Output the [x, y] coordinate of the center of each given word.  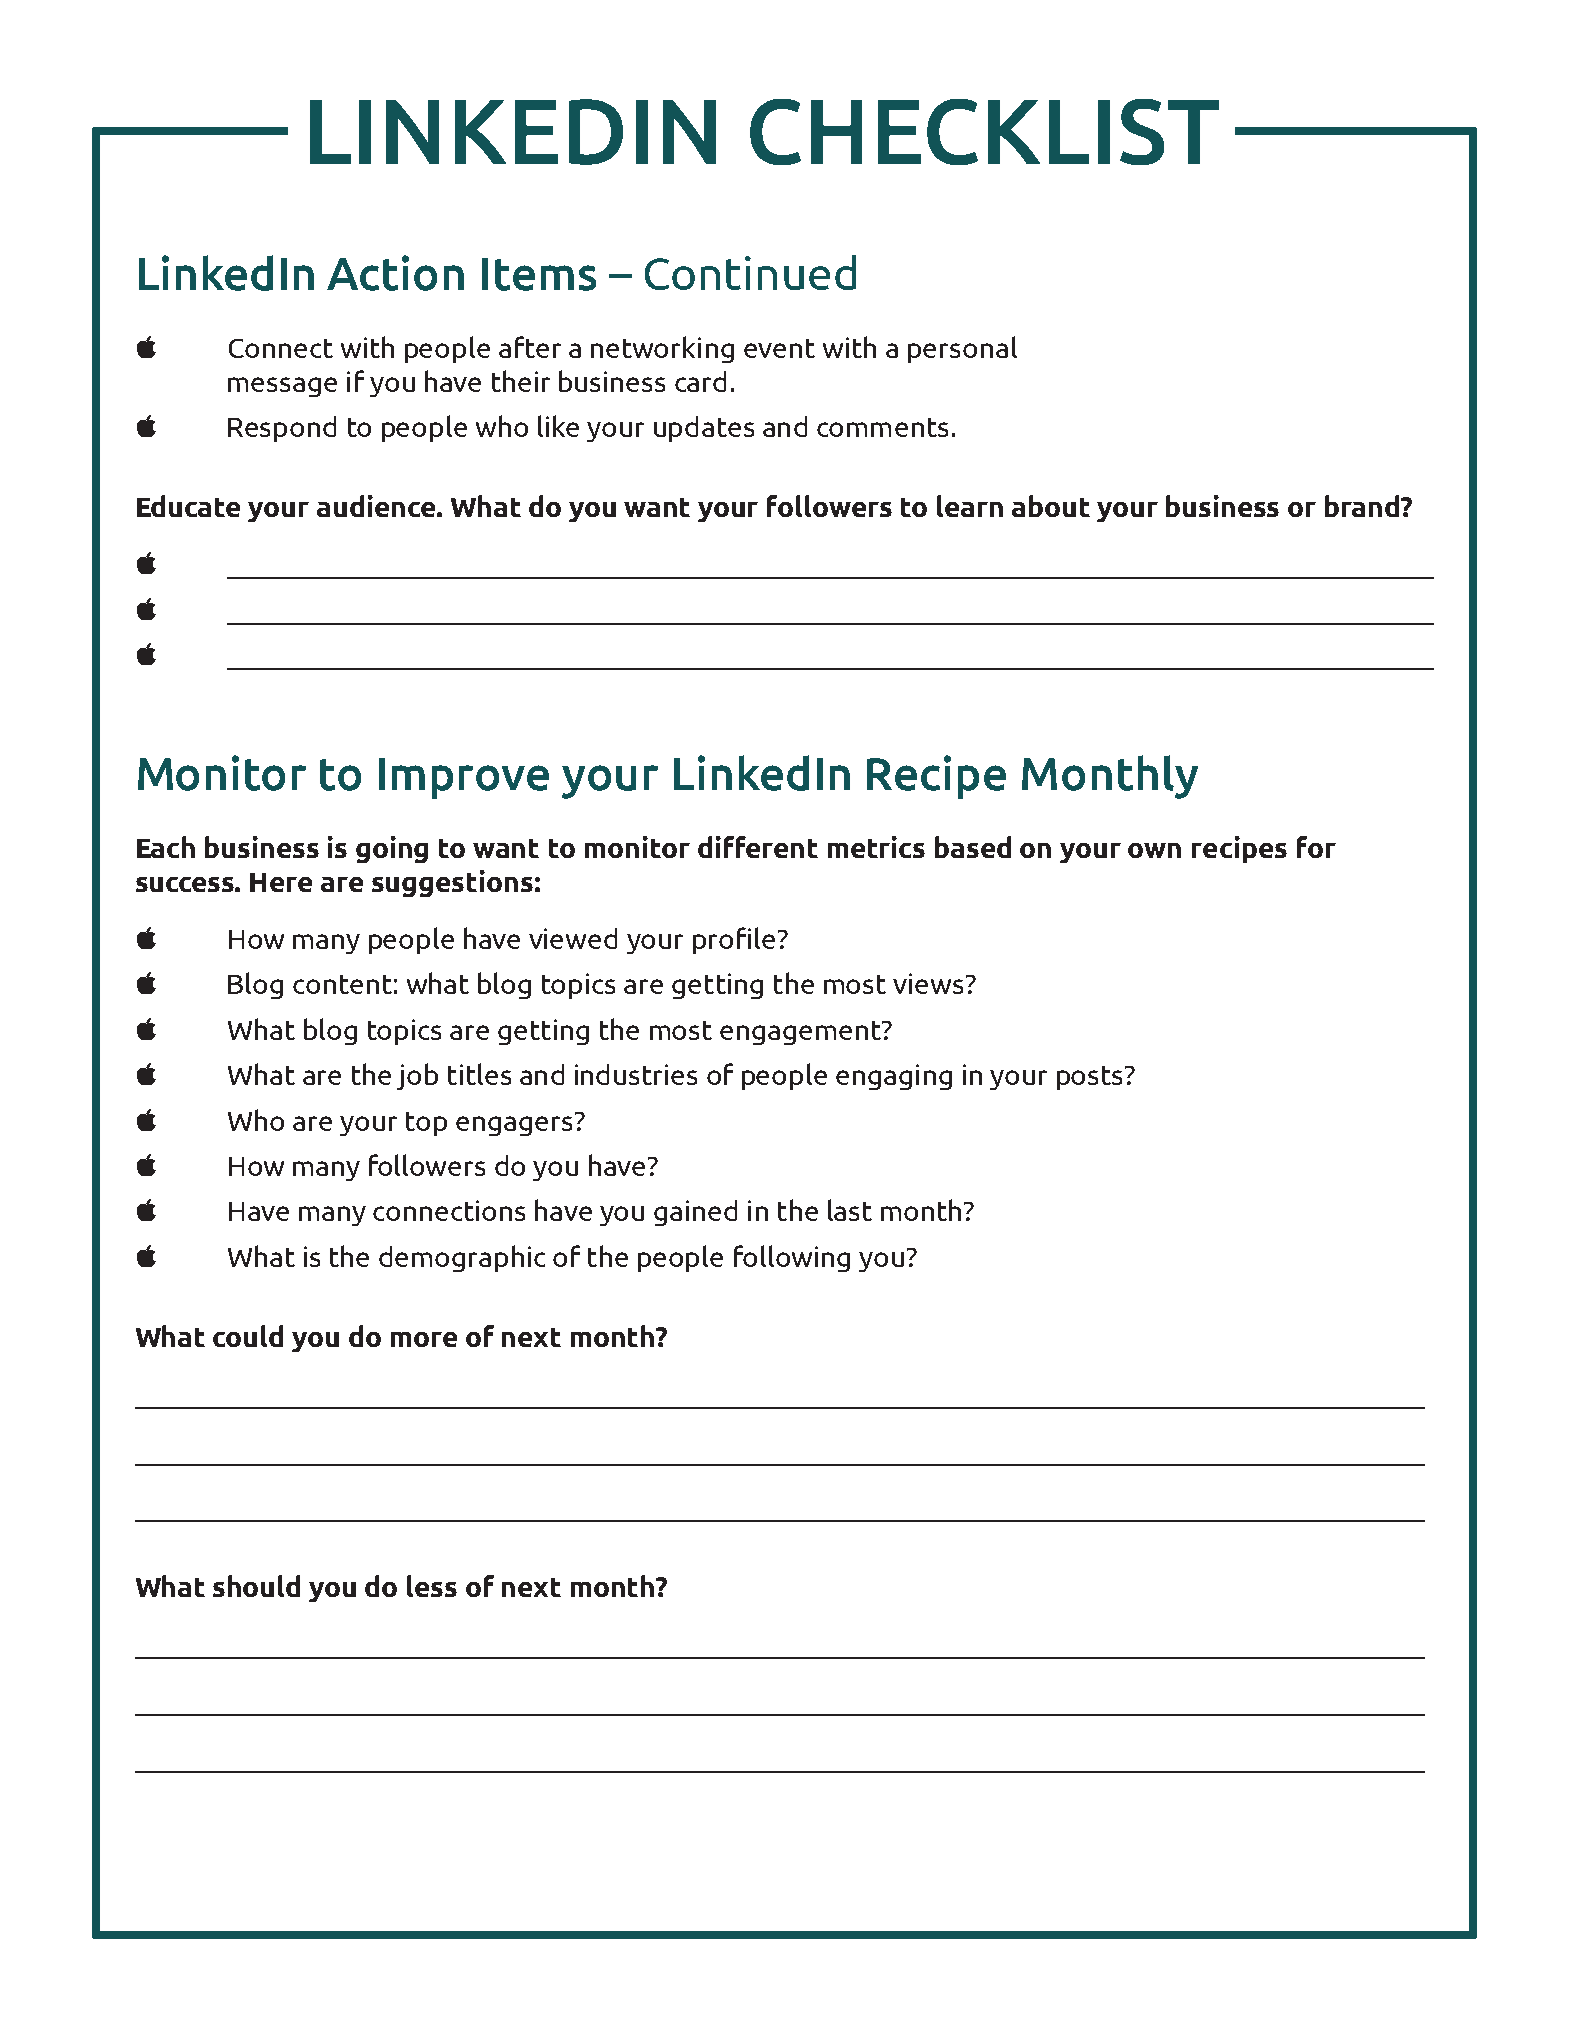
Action [395, 273]
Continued [750, 272]
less [432, 1586]
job [417, 1076]
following [792, 1258]
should [256, 1586]
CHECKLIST [984, 132]
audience [377, 506]
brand [1363, 506]
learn [970, 506]
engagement [801, 1033]
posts [1091, 1078]
